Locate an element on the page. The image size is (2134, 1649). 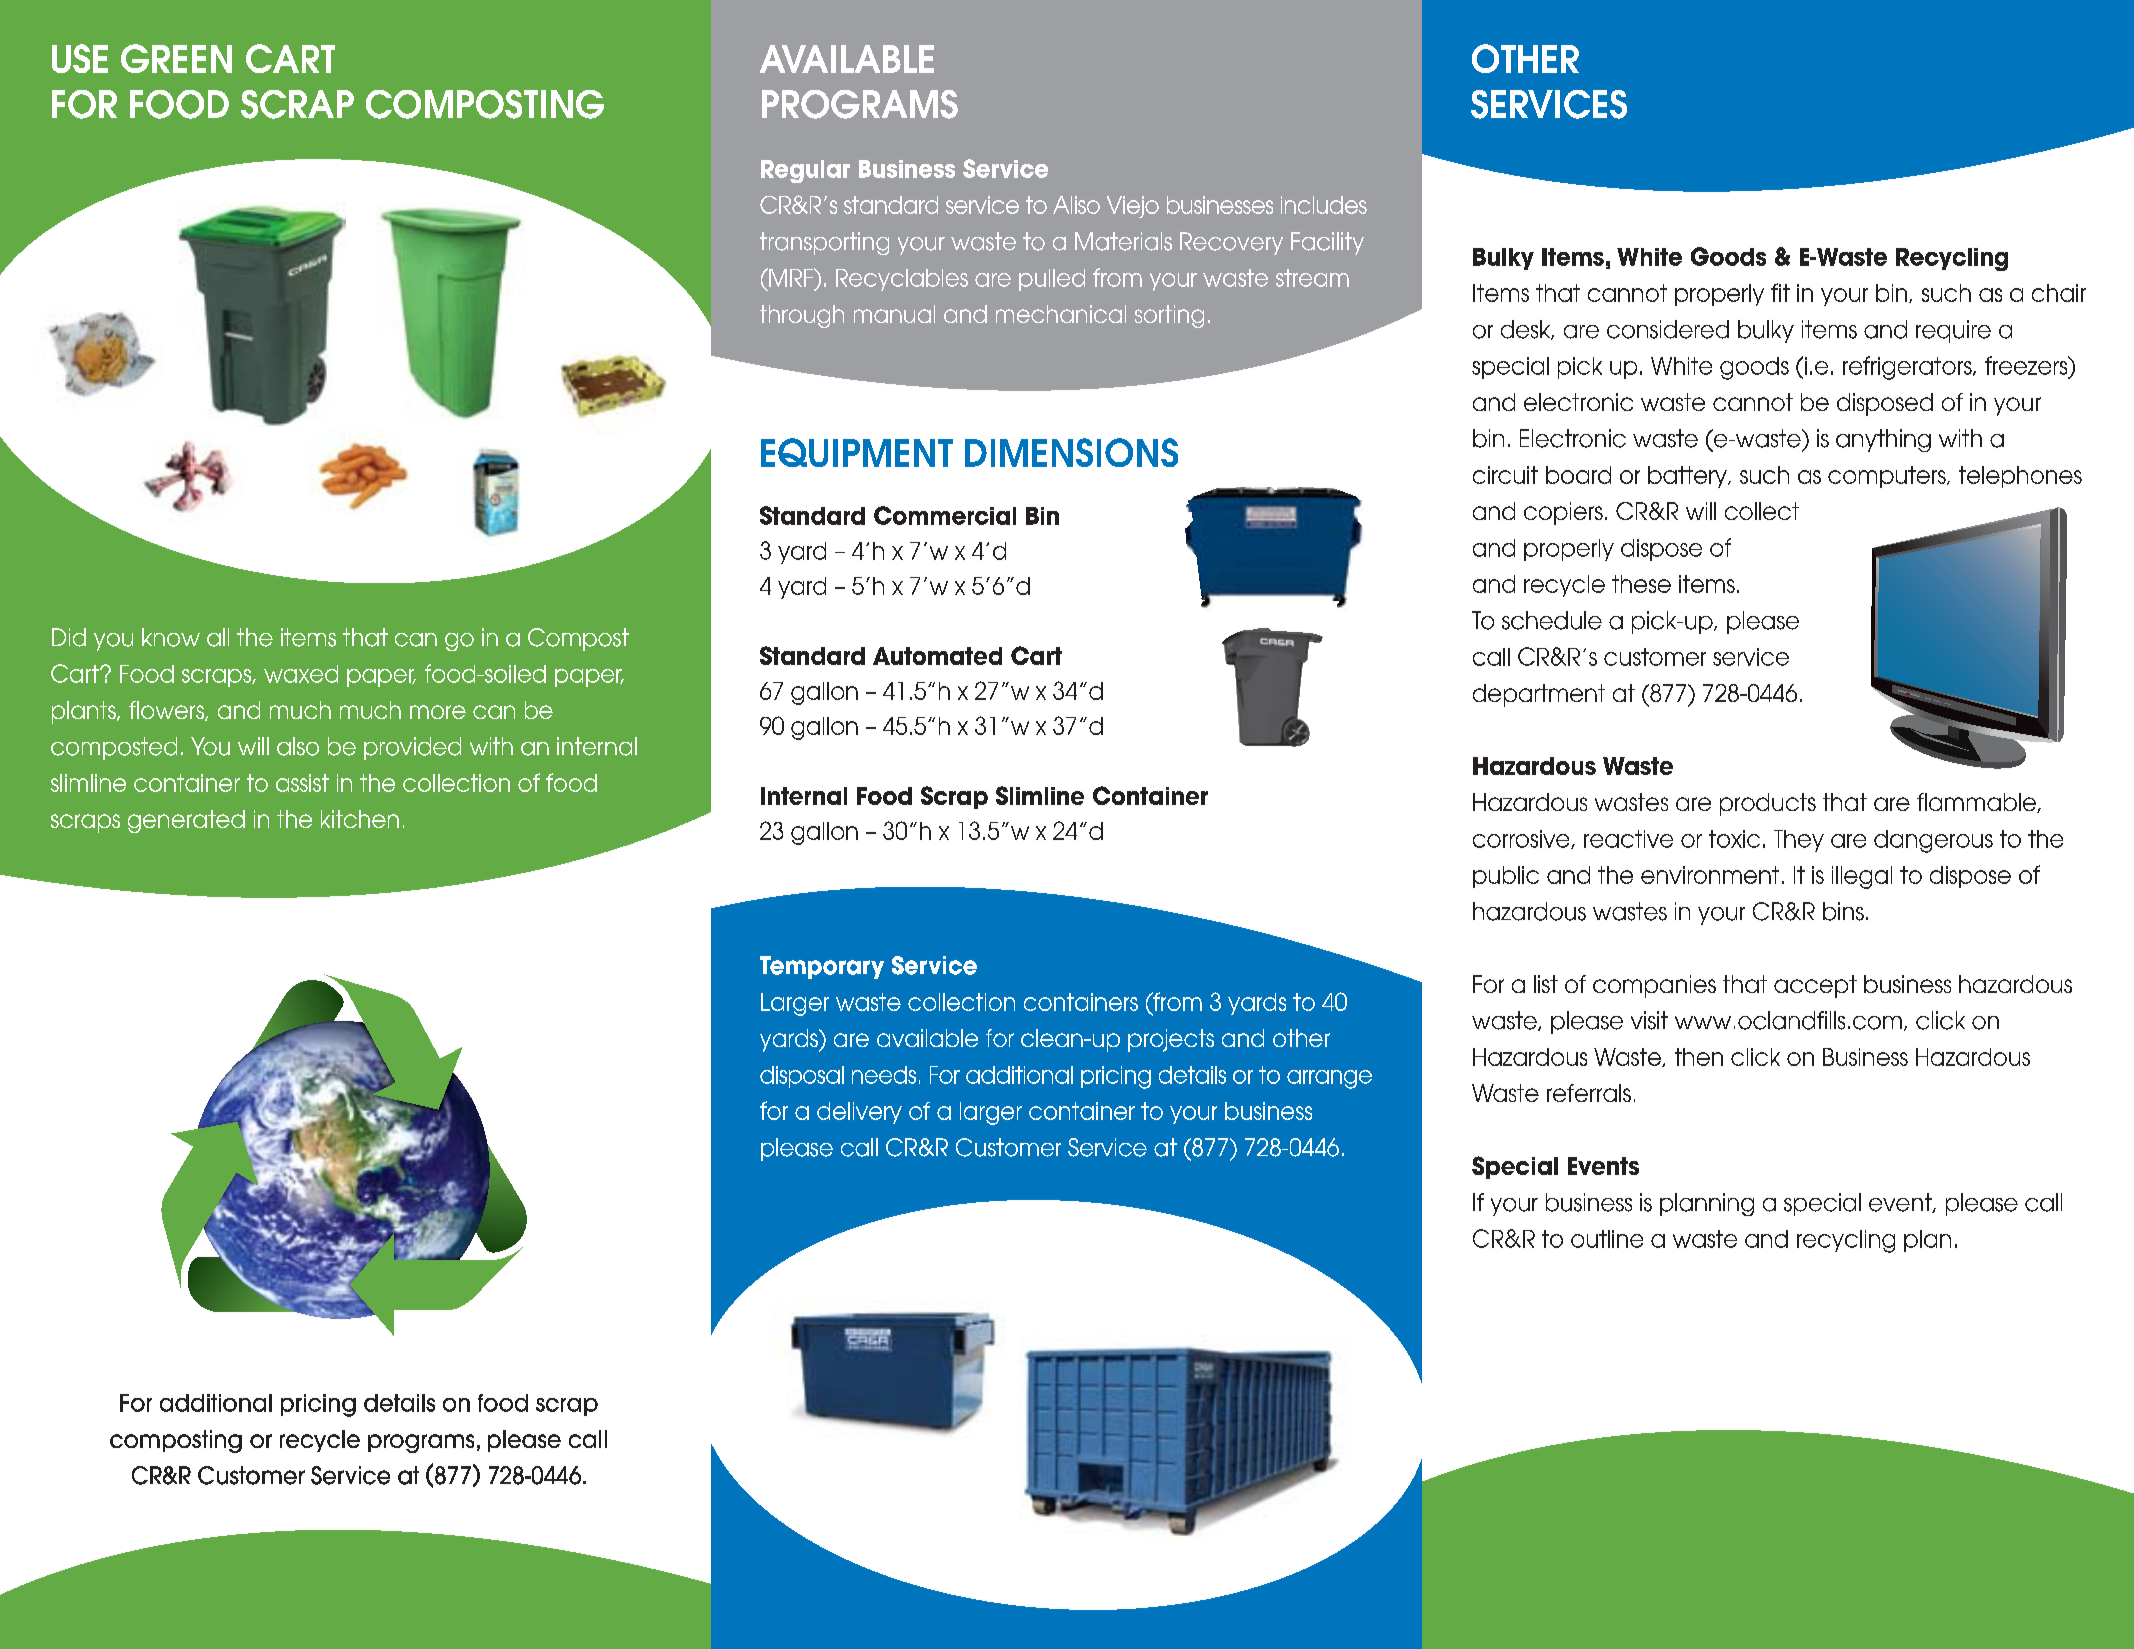
GREEN is located at coordinates (176, 58).
